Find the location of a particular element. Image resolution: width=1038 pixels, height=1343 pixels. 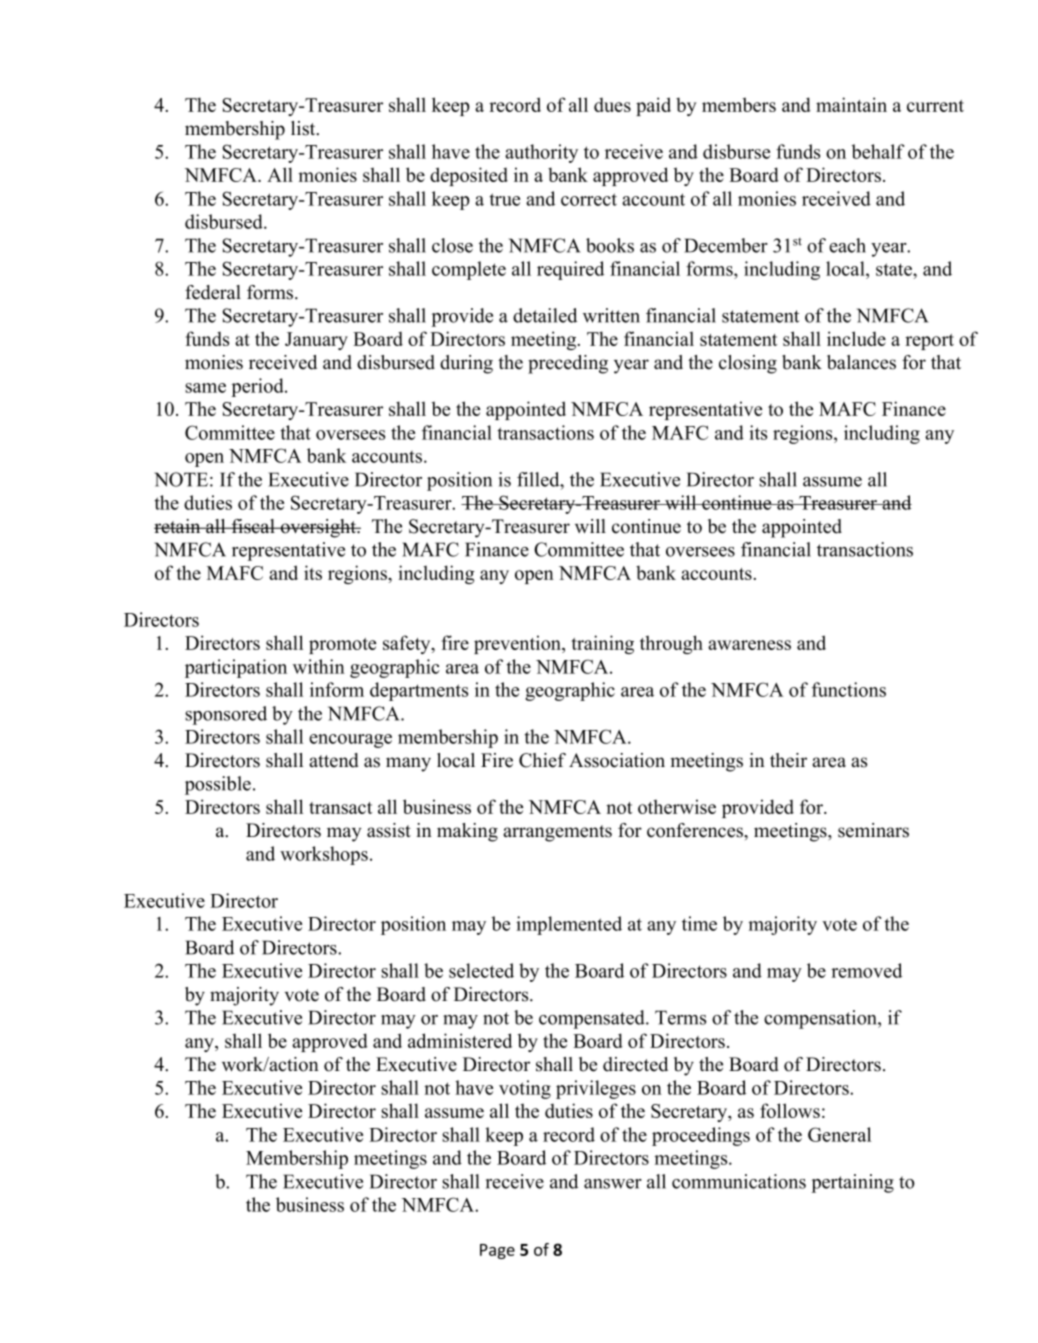

seminars is located at coordinates (873, 830).
